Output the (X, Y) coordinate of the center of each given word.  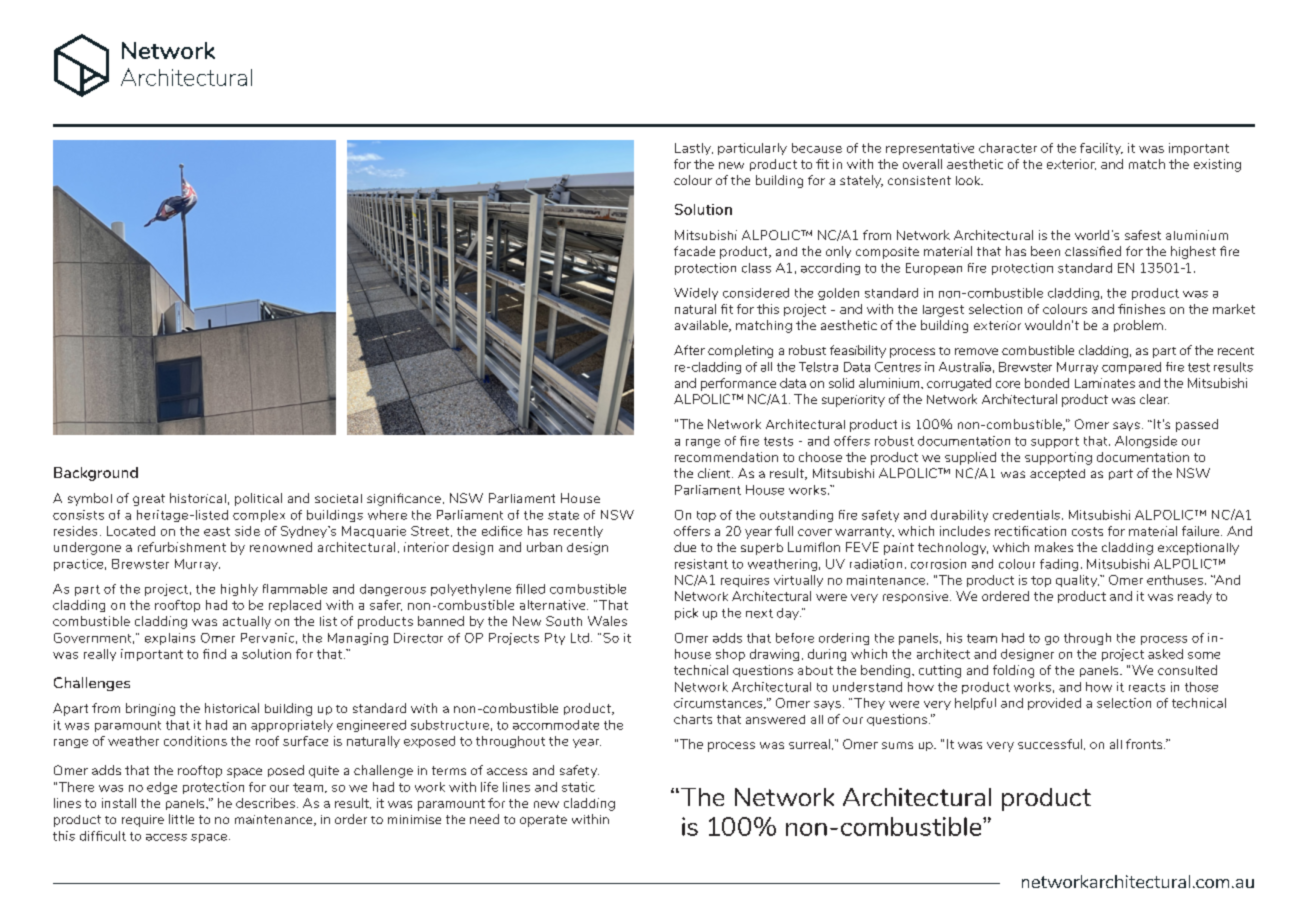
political (258, 499)
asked (1165, 654)
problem (1138, 326)
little (181, 819)
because (817, 148)
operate (543, 821)
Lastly (694, 149)
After (689, 350)
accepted (1057, 475)
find (214, 654)
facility (1101, 149)
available (702, 326)
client (715, 473)
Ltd (580, 638)
